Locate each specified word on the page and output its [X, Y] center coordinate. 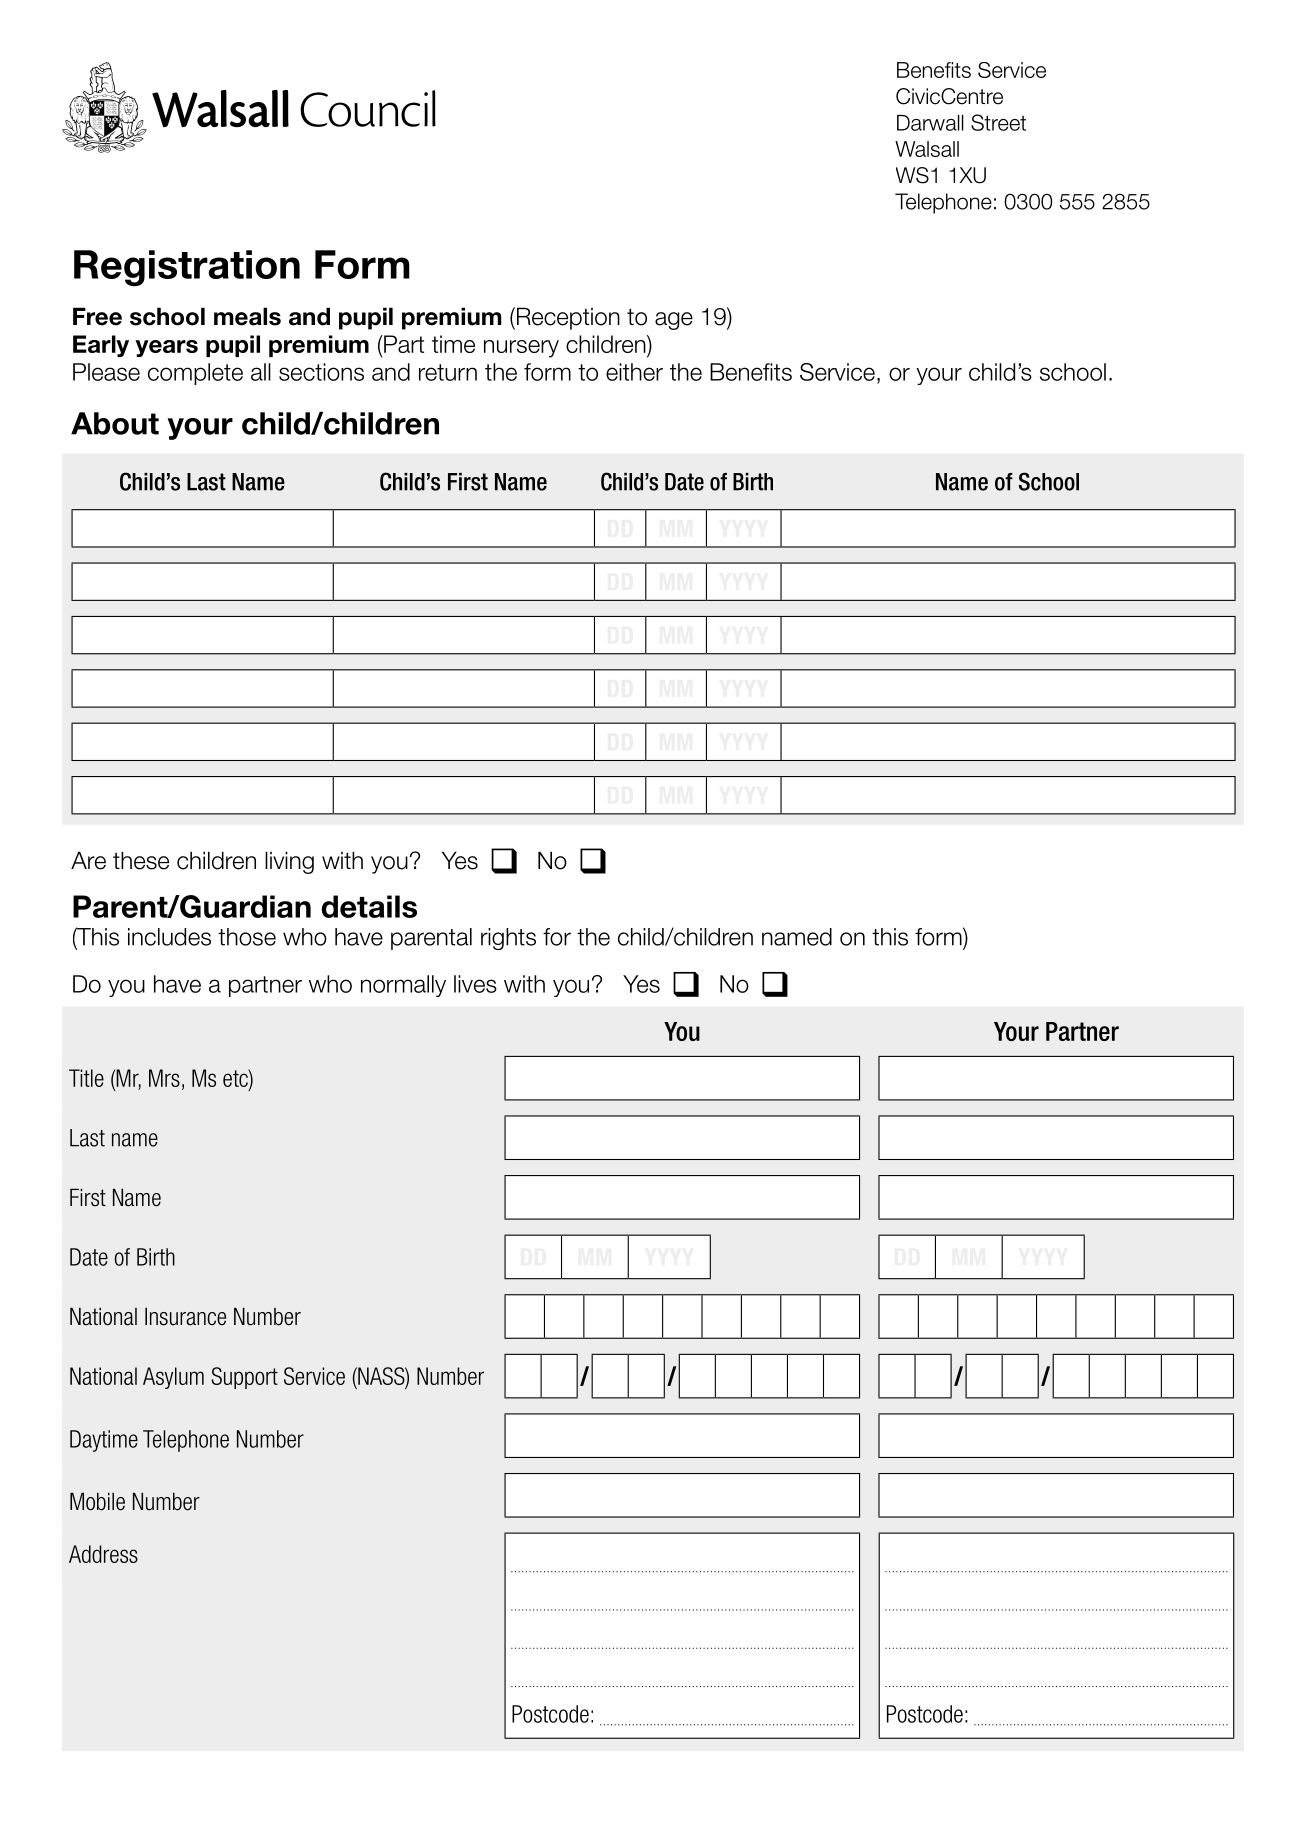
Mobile [97, 1501]
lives [475, 984]
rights [508, 939]
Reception [567, 318]
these [141, 860]
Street [998, 122]
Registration [187, 268]
